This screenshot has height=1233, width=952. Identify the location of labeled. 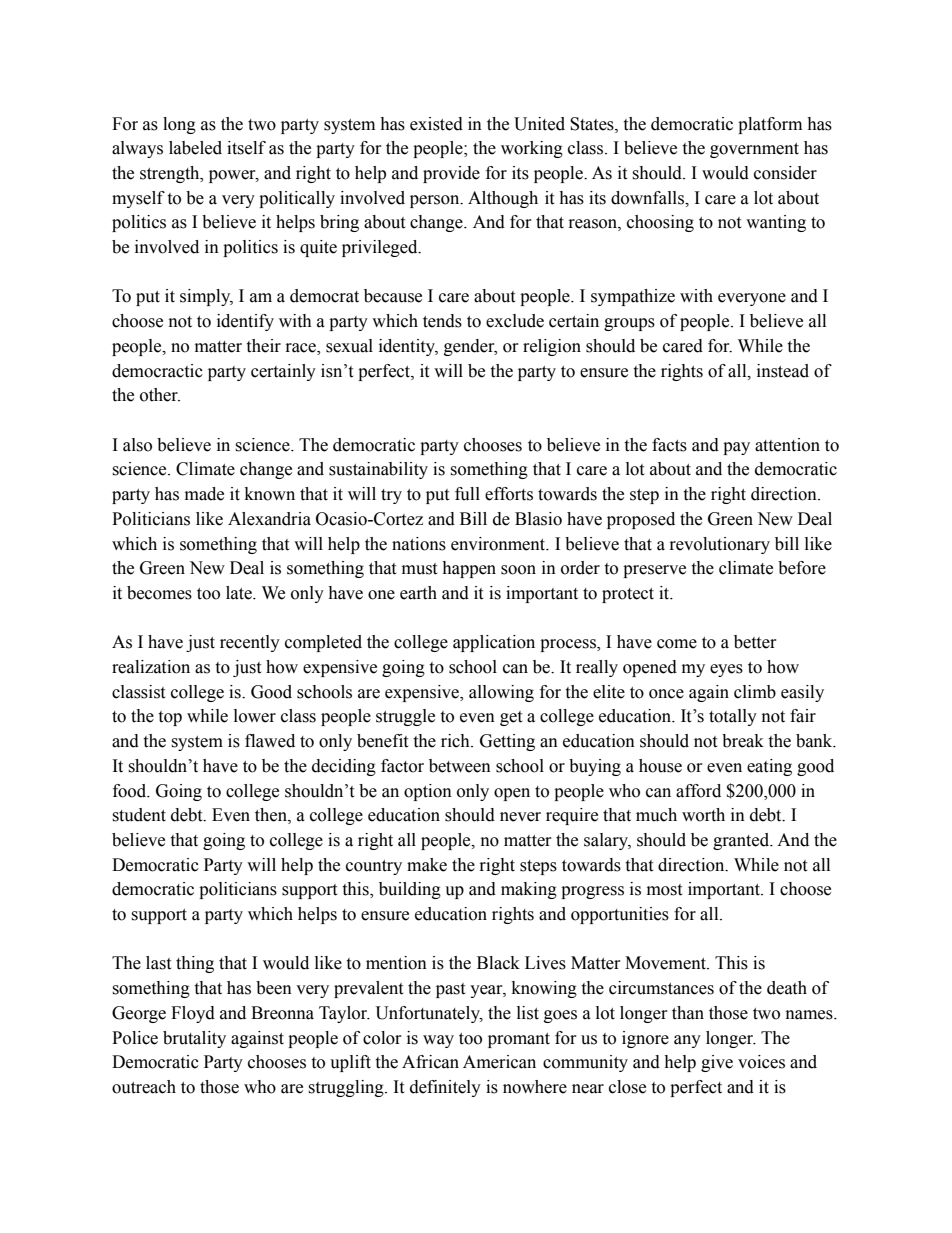
(195, 148).
